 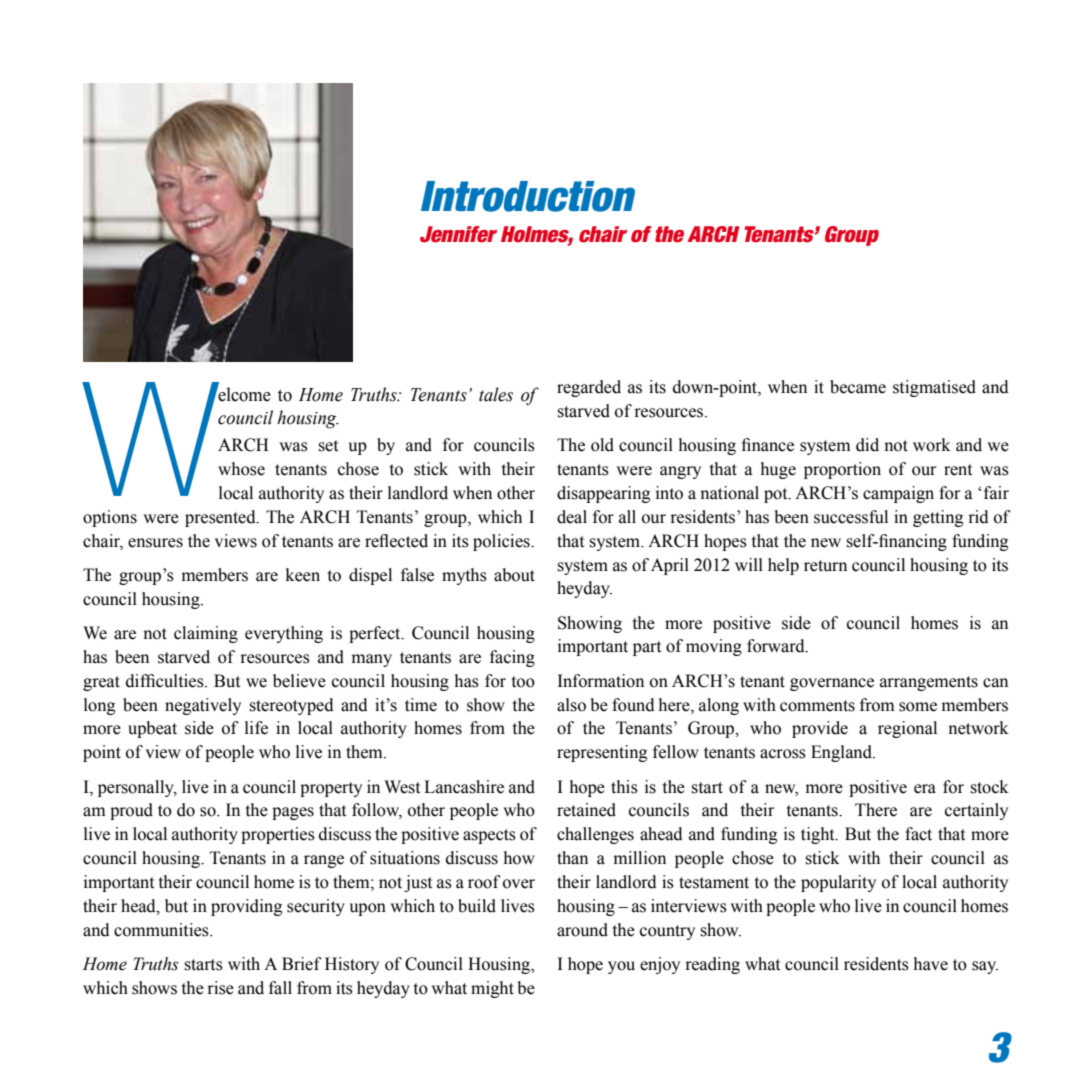 What do you see at coordinates (528, 196) in the document?
I see `Introduction` at bounding box center [528, 196].
